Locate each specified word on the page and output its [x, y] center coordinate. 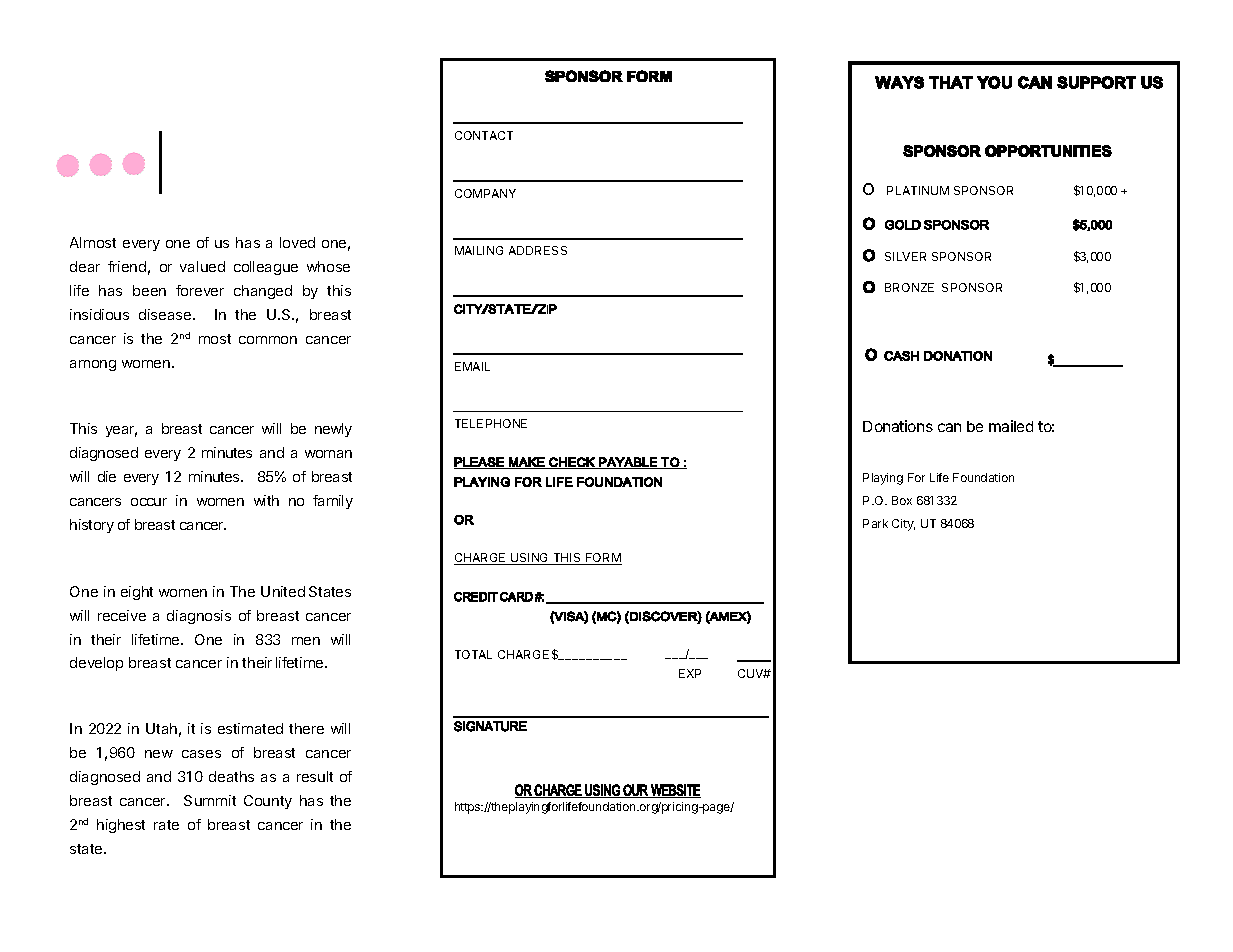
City [903, 525]
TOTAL [473, 654]
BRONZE [909, 287]
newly [333, 430]
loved [297, 242]
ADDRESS [538, 250]
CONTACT [484, 135]
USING [530, 559]
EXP [690, 673]
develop [96, 664]
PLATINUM [918, 190]
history [92, 526]
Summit [210, 800]
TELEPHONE [491, 423]
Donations [898, 426]
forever [200, 290]
